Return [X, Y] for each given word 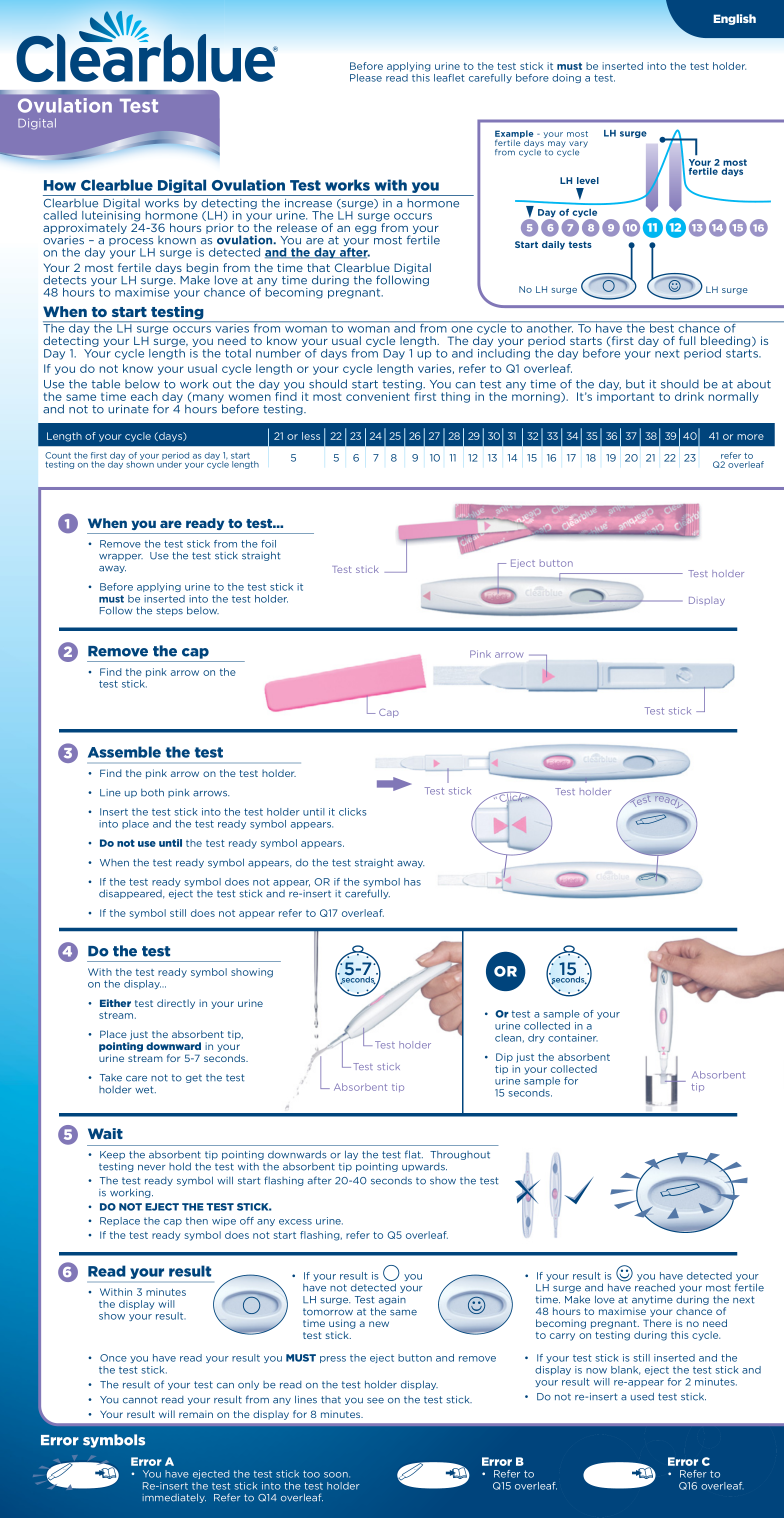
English [734, 19]
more [750, 437]
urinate [128, 409]
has [412, 882]
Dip [504, 1058]
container [573, 1038]
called [60, 215]
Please [366, 78]
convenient [378, 396]
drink [689, 396]
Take [111, 1078]
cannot [140, 1400]
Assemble [124, 752]
